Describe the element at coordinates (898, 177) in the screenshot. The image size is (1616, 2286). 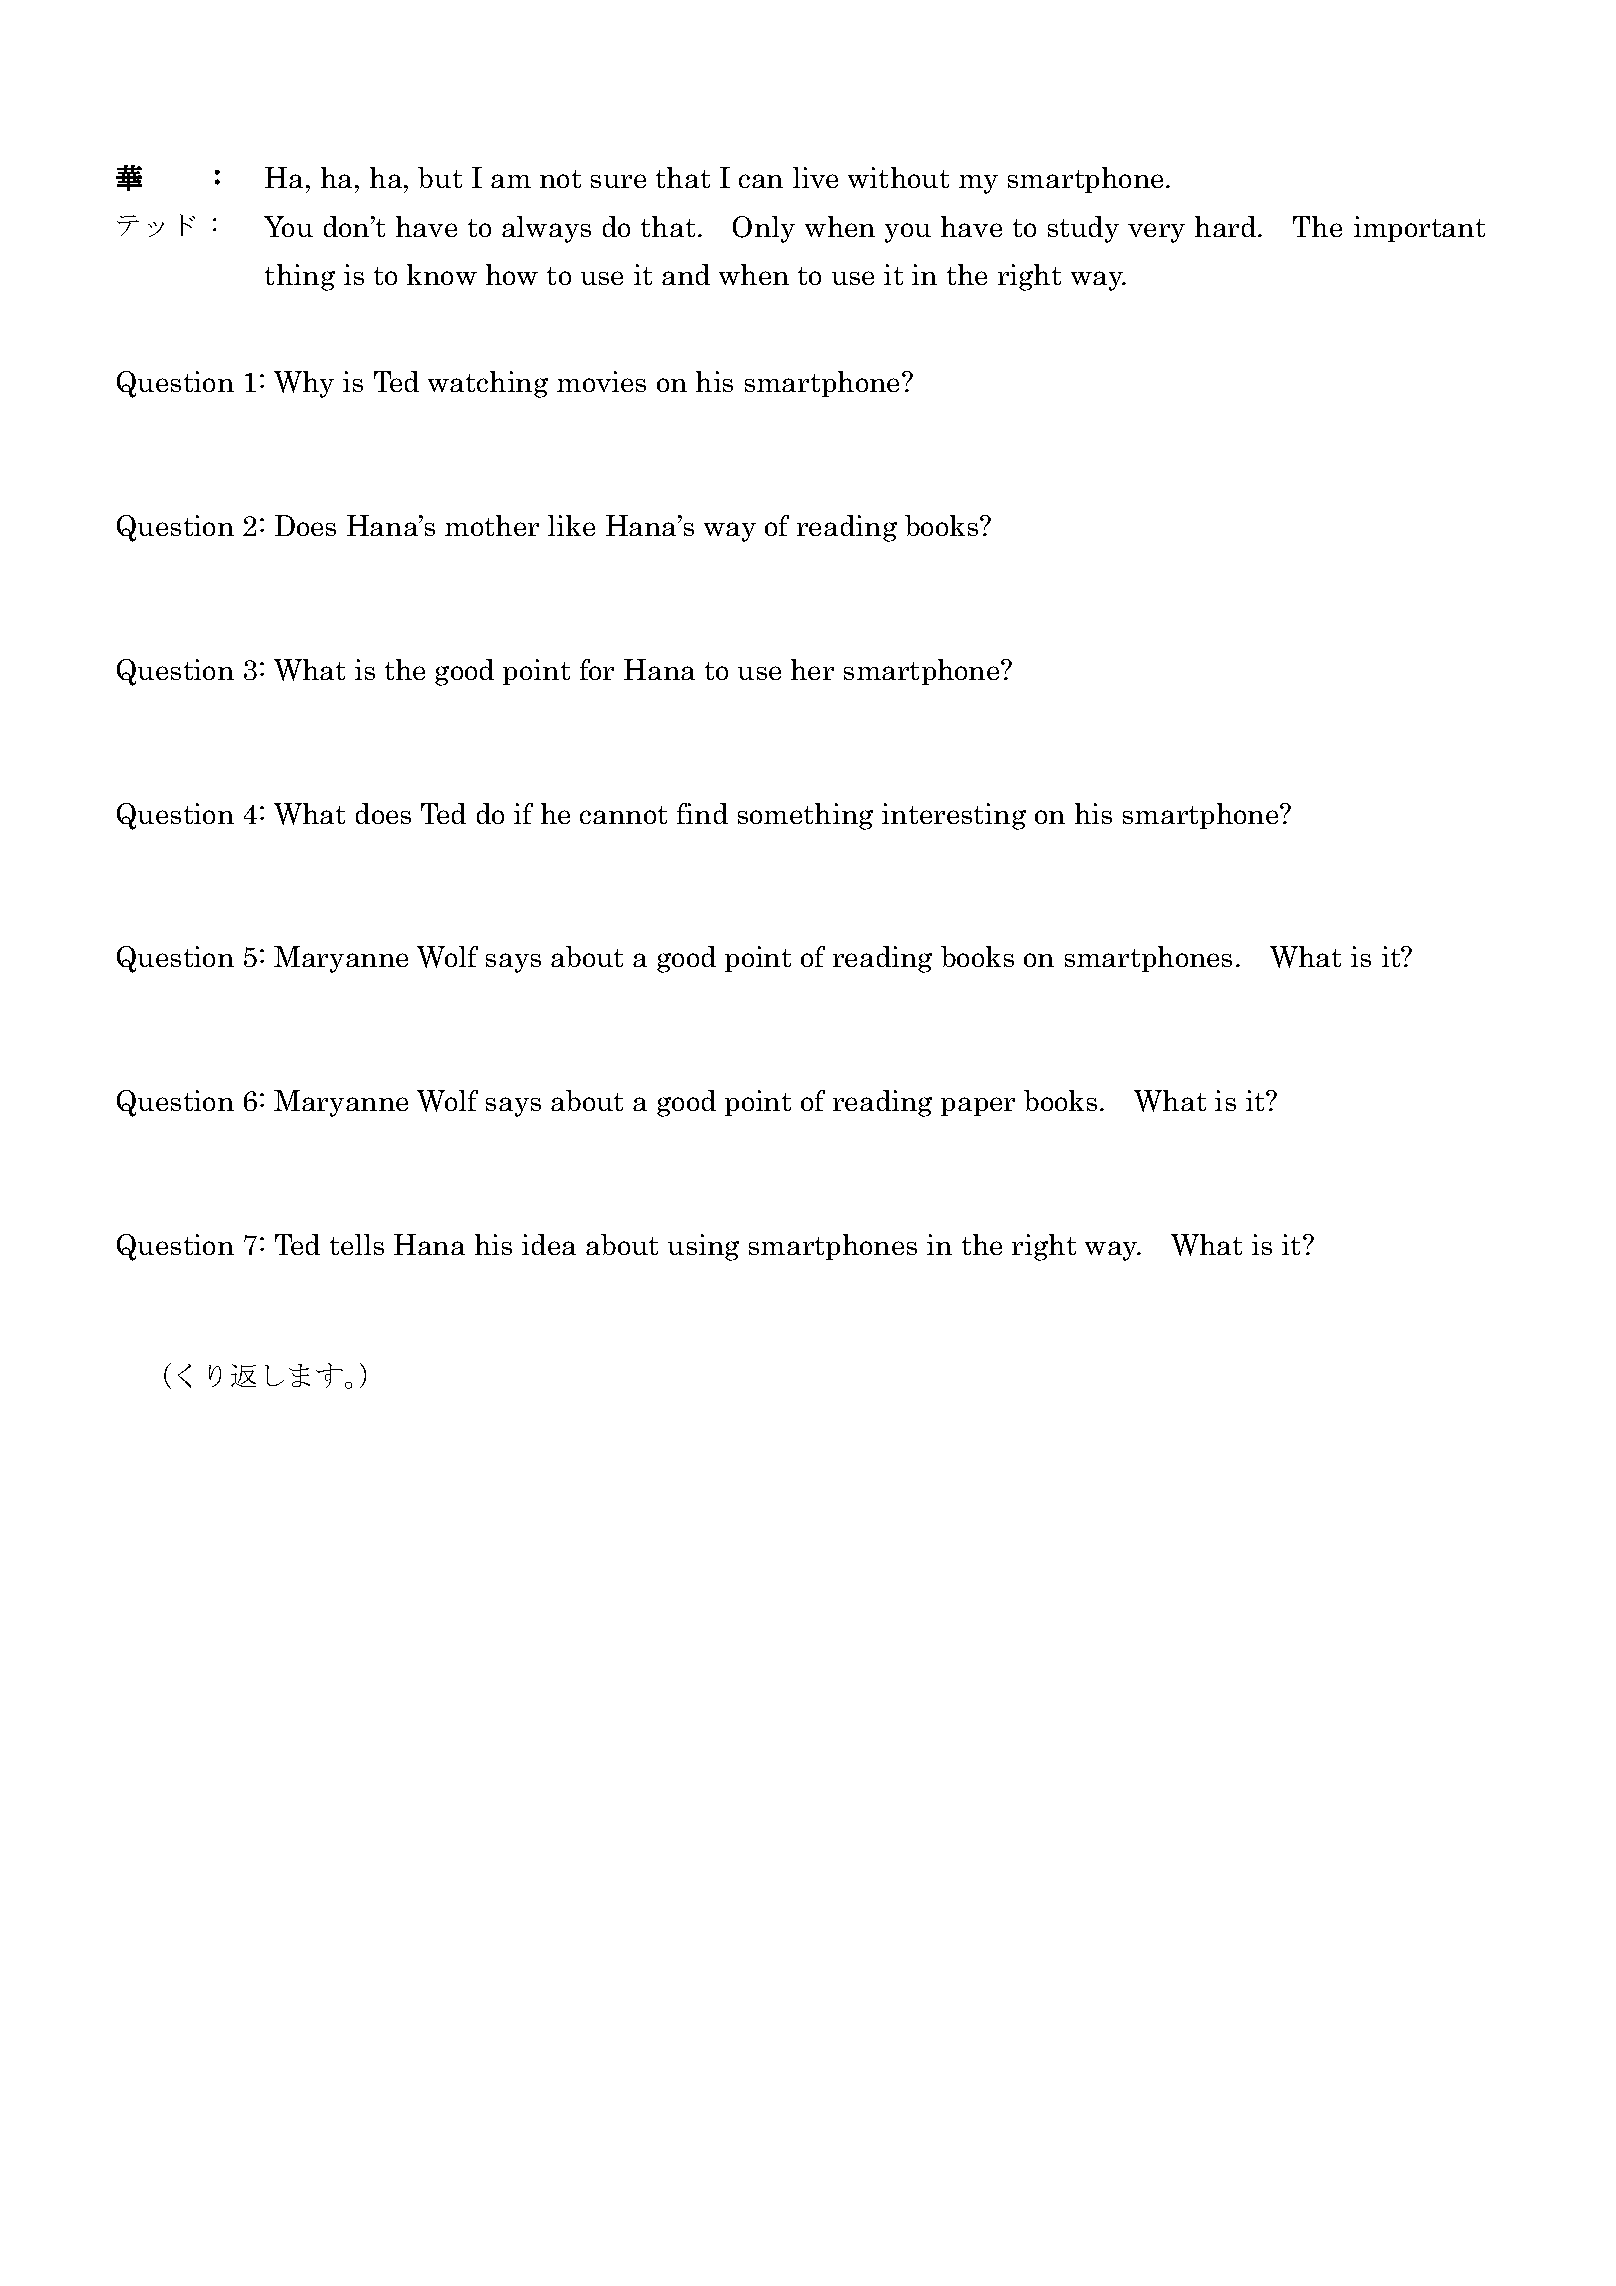
I see `without` at that location.
